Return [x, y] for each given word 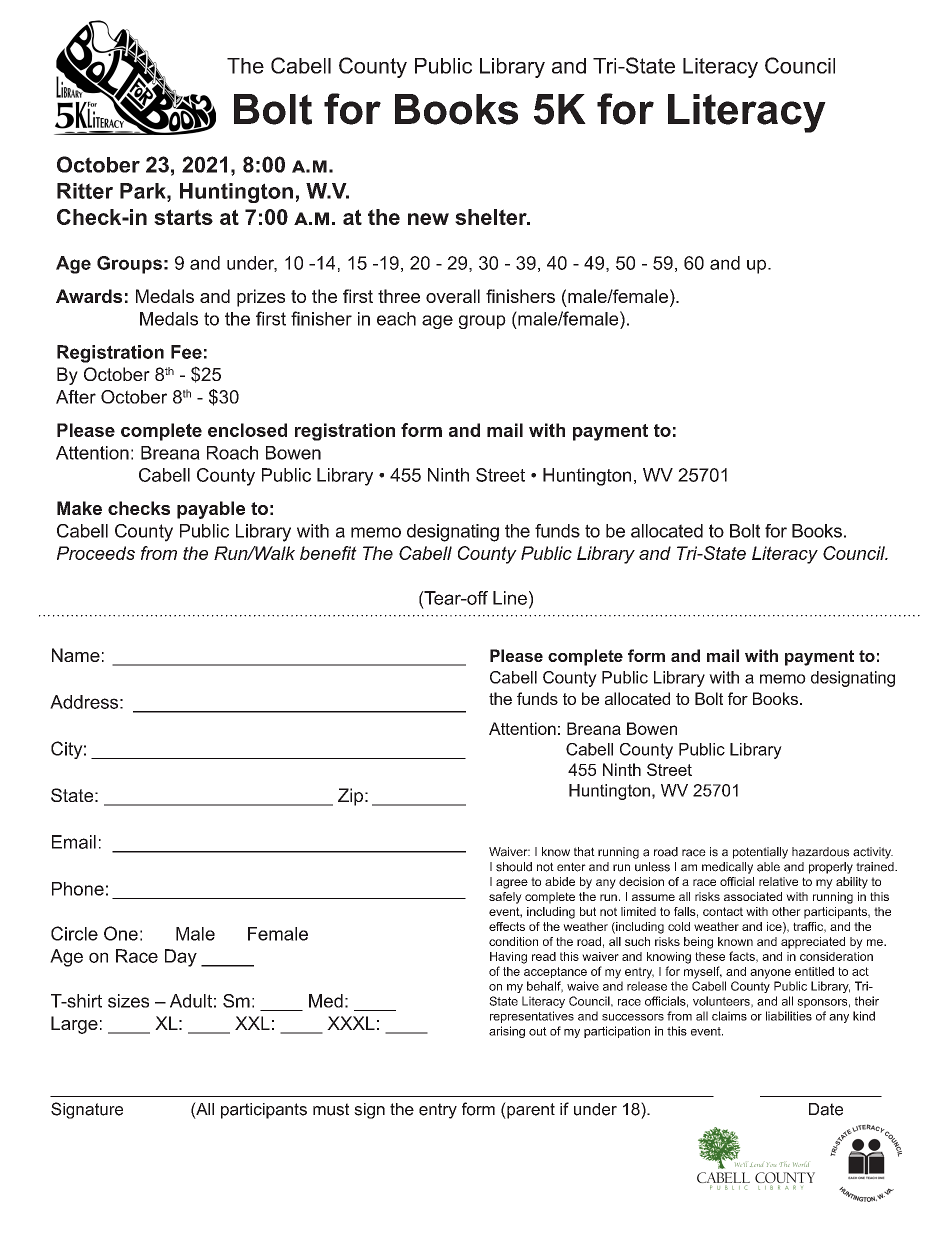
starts [183, 217]
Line [510, 598]
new [428, 219]
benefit [328, 553]
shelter [492, 217]
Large [74, 1025]
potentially [760, 853]
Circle [74, 933]
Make [79, 508]
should [514, 867]
